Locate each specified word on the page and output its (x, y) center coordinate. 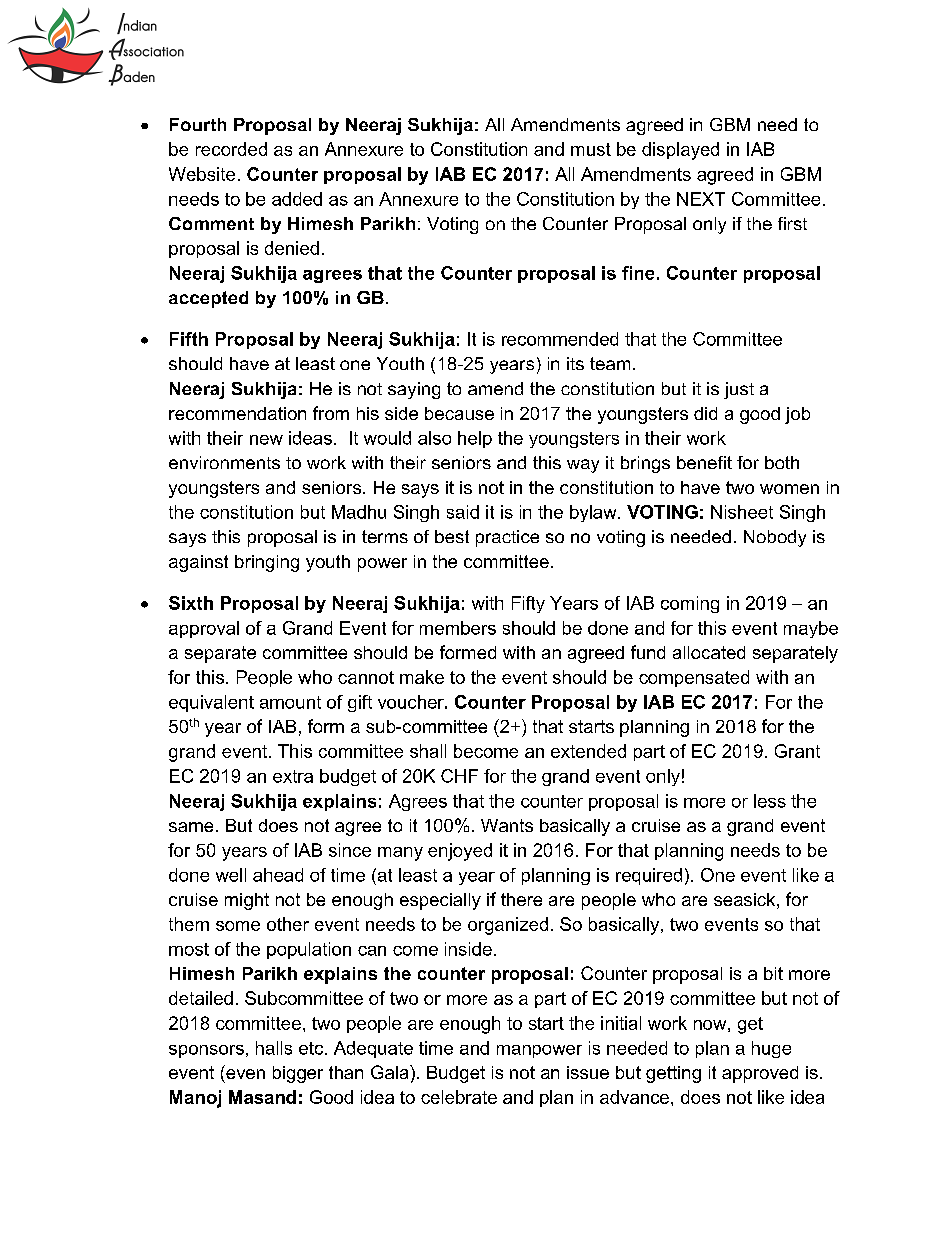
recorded (231, 149)
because (459, 413)
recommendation (237, 413)
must (591, 149)
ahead (278, 875)
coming (690, 604)
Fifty (528, 604)
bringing (267, 563)
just (739, 390)
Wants (507, 825)
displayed (680, 151)
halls (274, 1048)
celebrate (459, 1097)
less (770, 801)
